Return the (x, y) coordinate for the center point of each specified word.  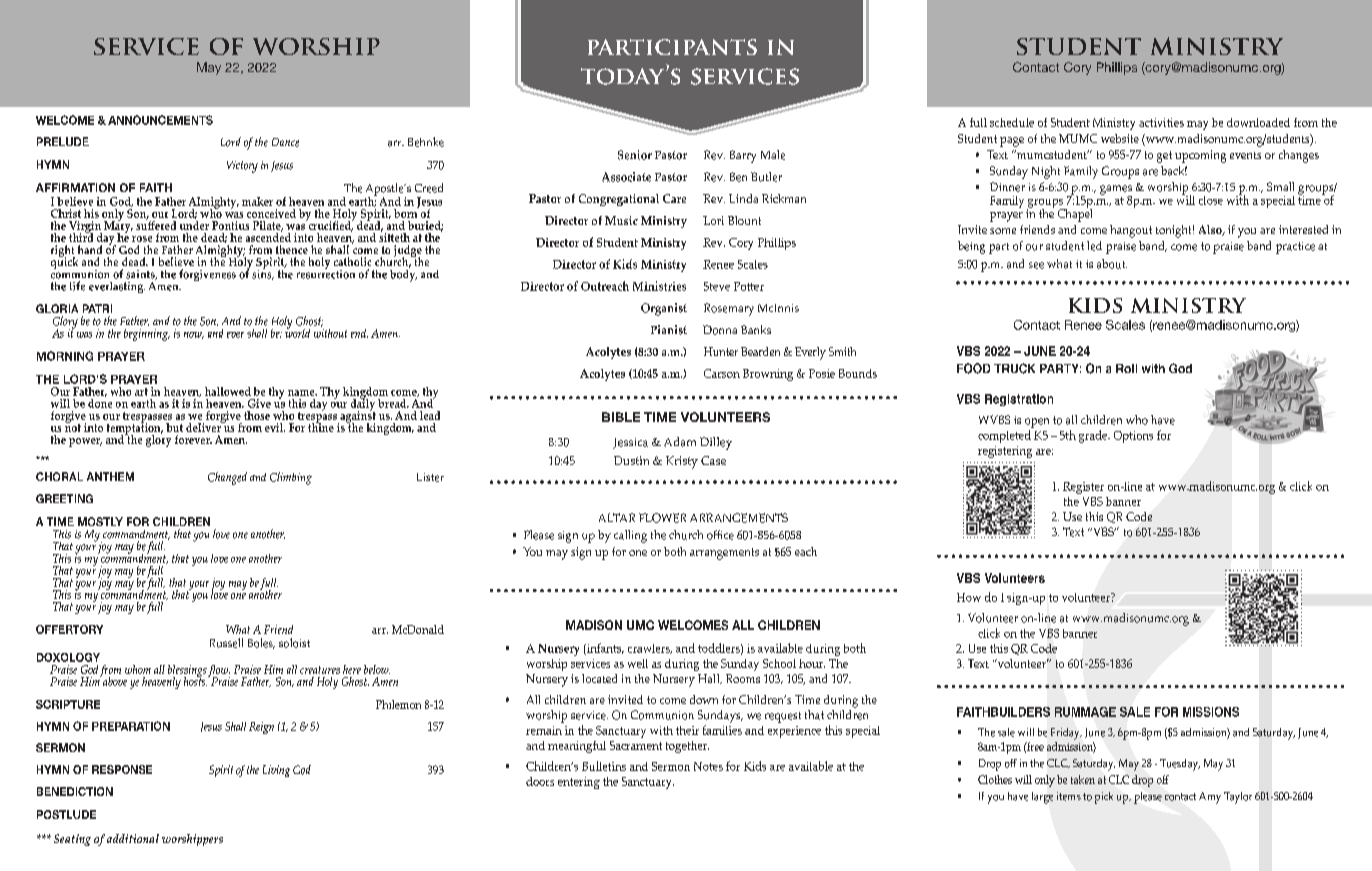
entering (579, 783)
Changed (227, 478)
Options (1133, 437)
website (1120, 138)
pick (1104, 798)
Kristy (682, 462)
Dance (285, 142)
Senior (635, 155)
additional (133, 838)
